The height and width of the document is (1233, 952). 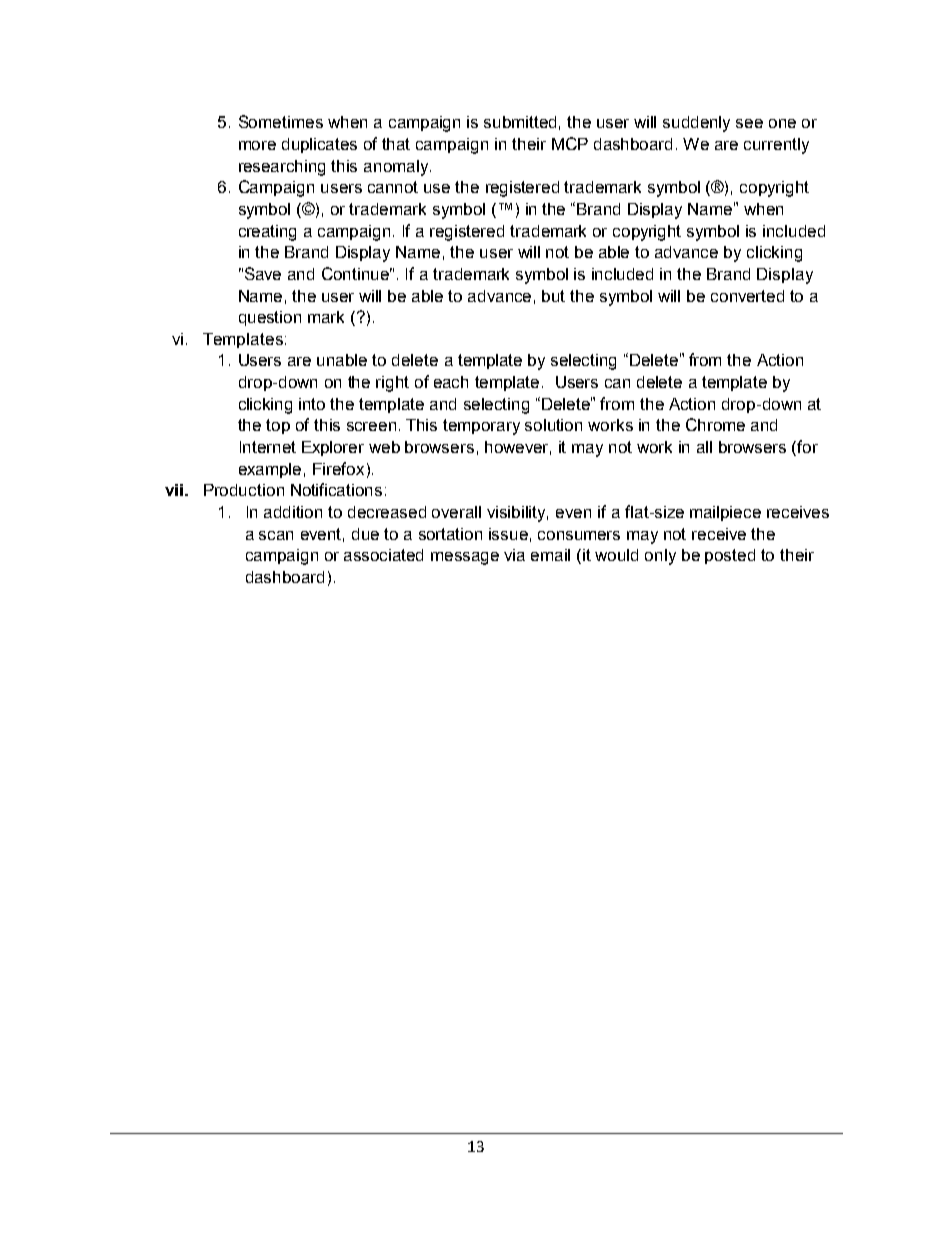 I want to click on each, so click(x=451, y=382).
